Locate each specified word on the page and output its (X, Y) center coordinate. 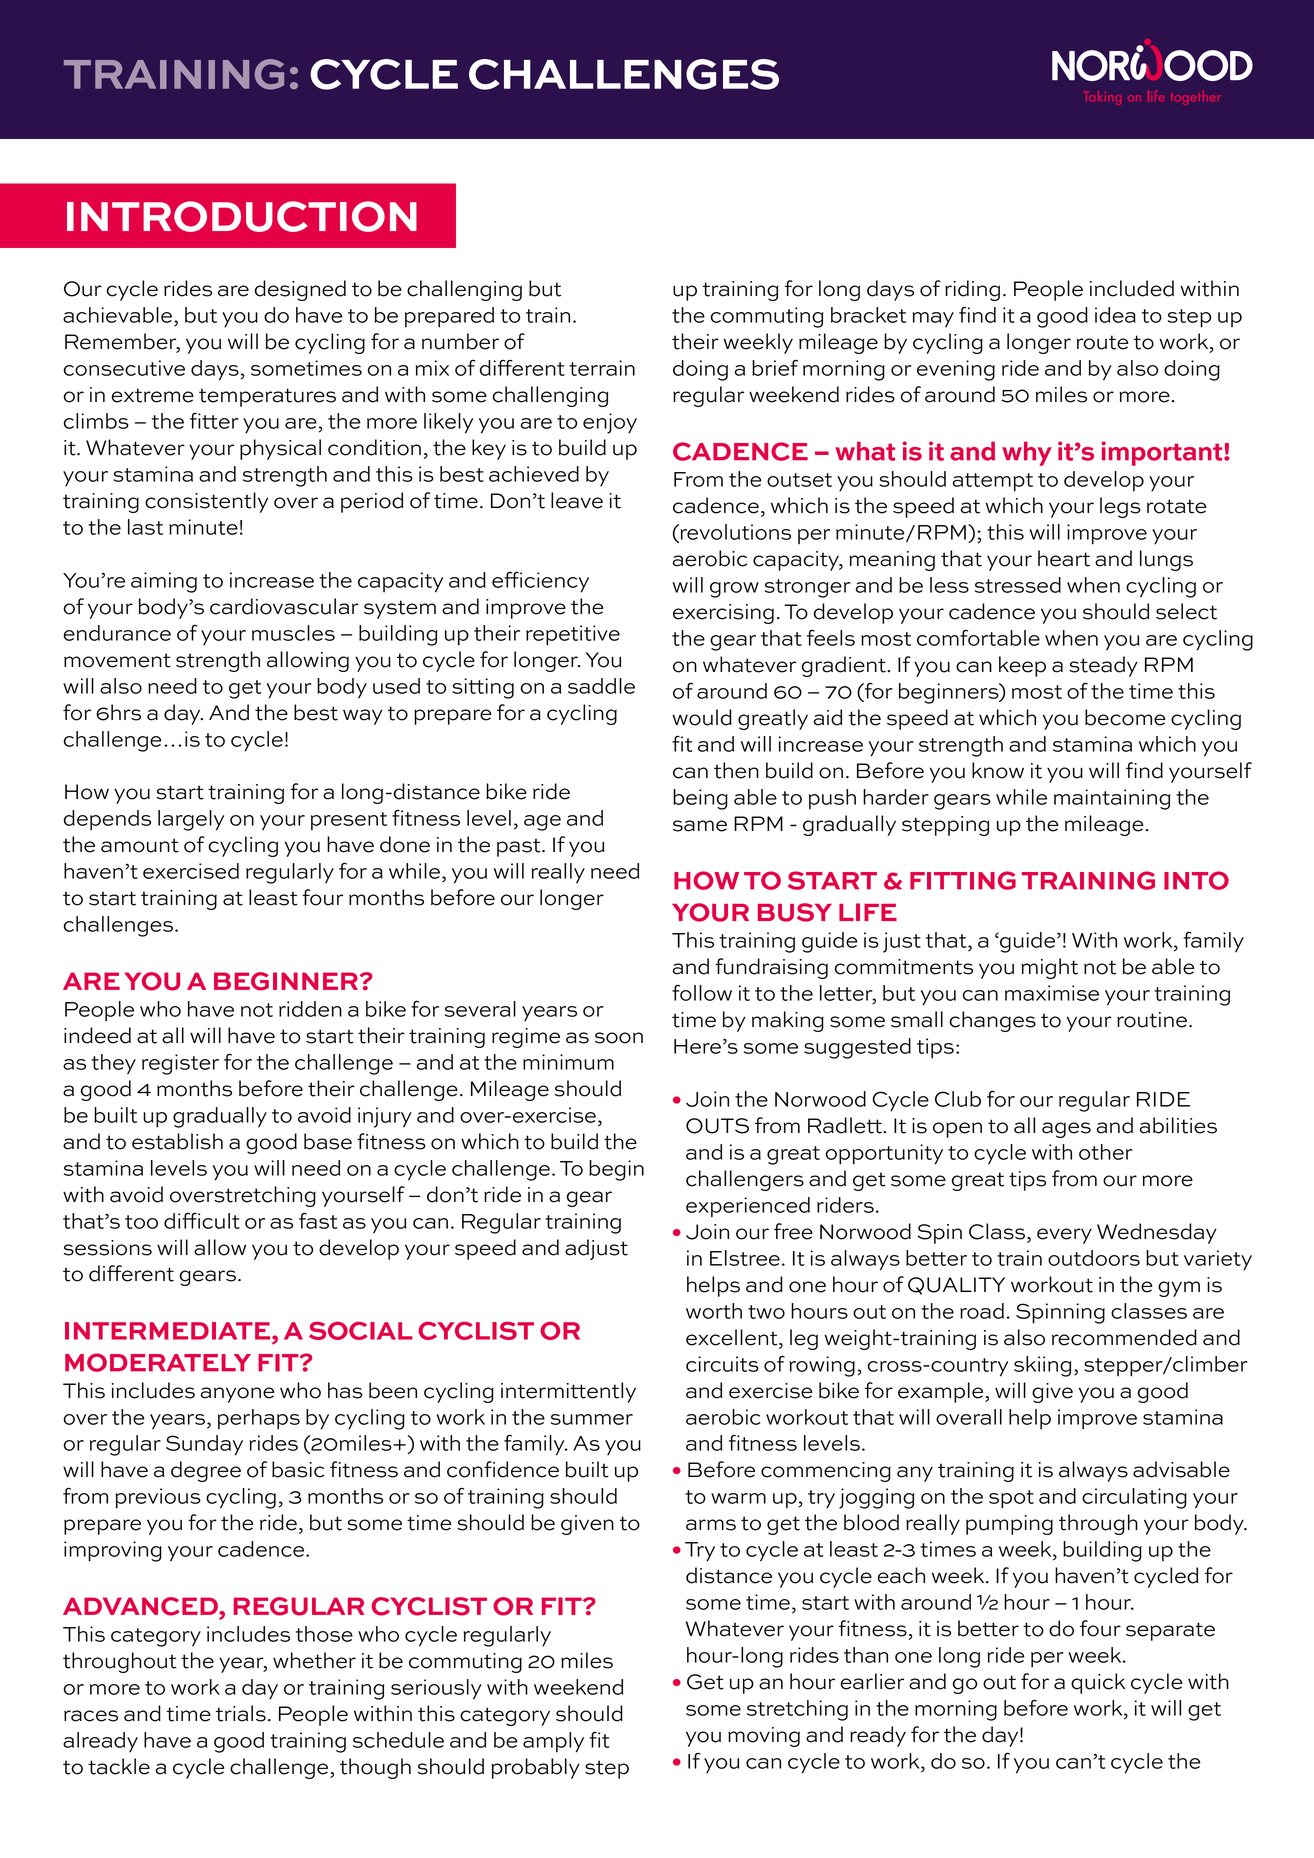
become (1125, 717)
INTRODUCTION (242, 216)
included (1132, 288)
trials (241, 1713)
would (702, 717)
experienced (748, 1207)
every (1064, 1236)
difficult (202, 1220)
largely (191, 820)
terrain (602, 368)
